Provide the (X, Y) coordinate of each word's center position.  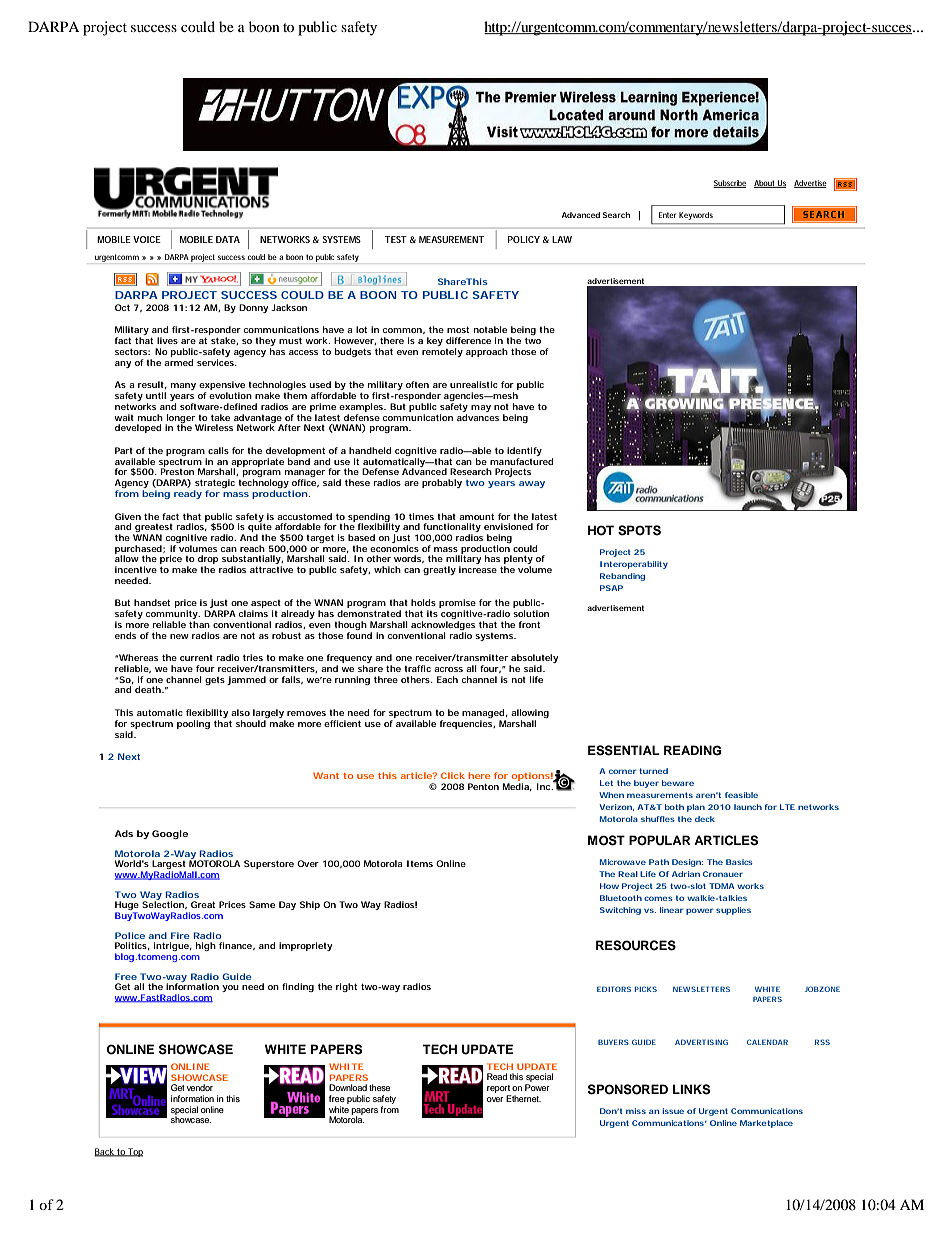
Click (453, 775)
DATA (228, 239)
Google (170, 834)
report (498, 1089)
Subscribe (729, 184)
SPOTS (639, 530)
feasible (741, 795)
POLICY (524, 239)
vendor (200, 1087)
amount (476, 517)
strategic (214, 485)
